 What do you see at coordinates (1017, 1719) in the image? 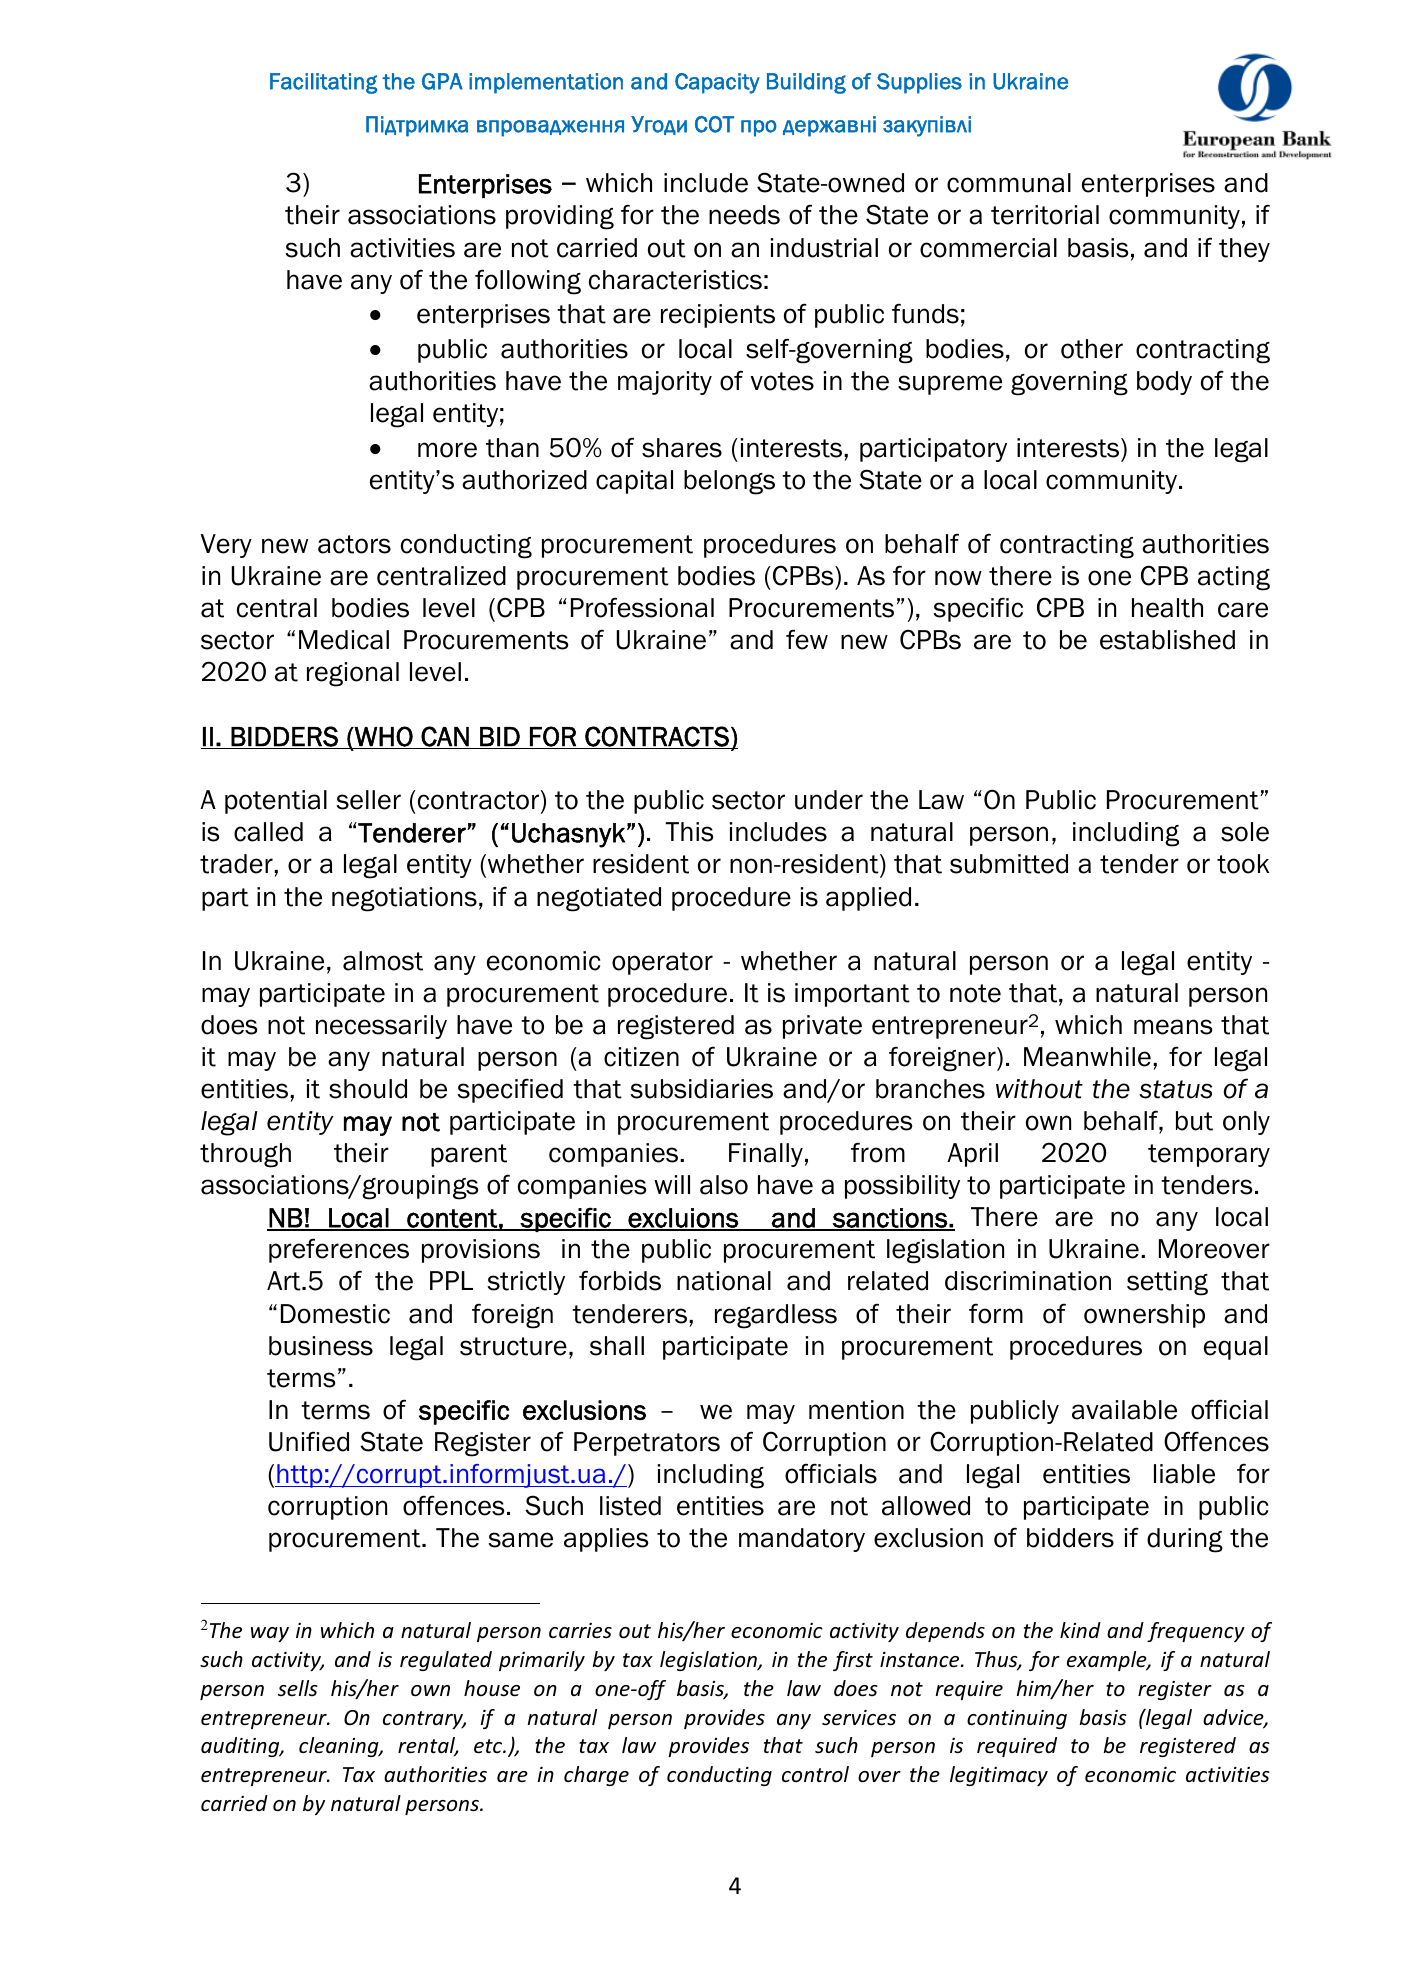
I see `continuing` at bounding box center [1017, 1719].
